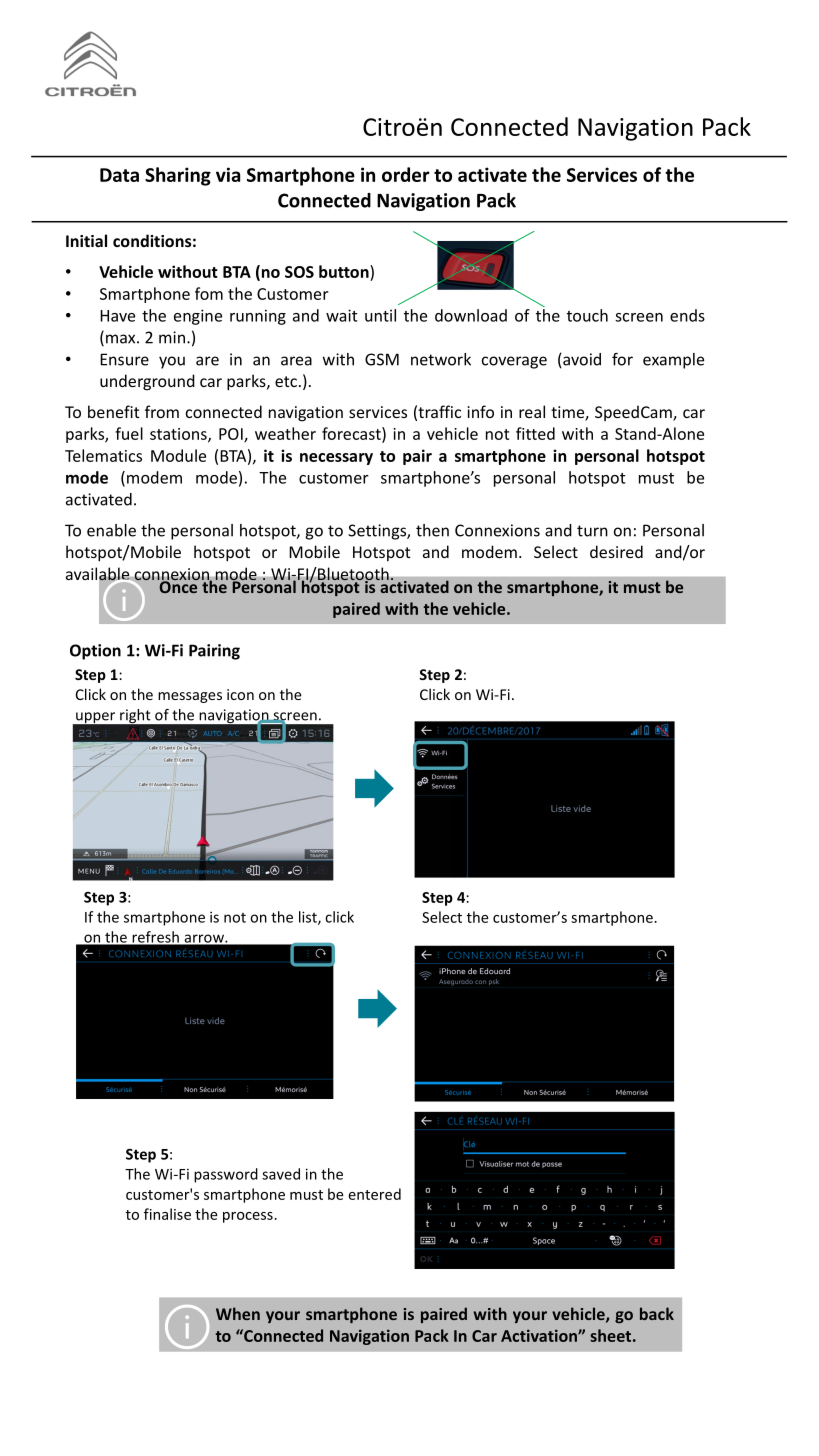 This screenshot has width=819, height=1456. Describe the element at coordinates (406, 174) in the screenshot. I see `order` at that location.
